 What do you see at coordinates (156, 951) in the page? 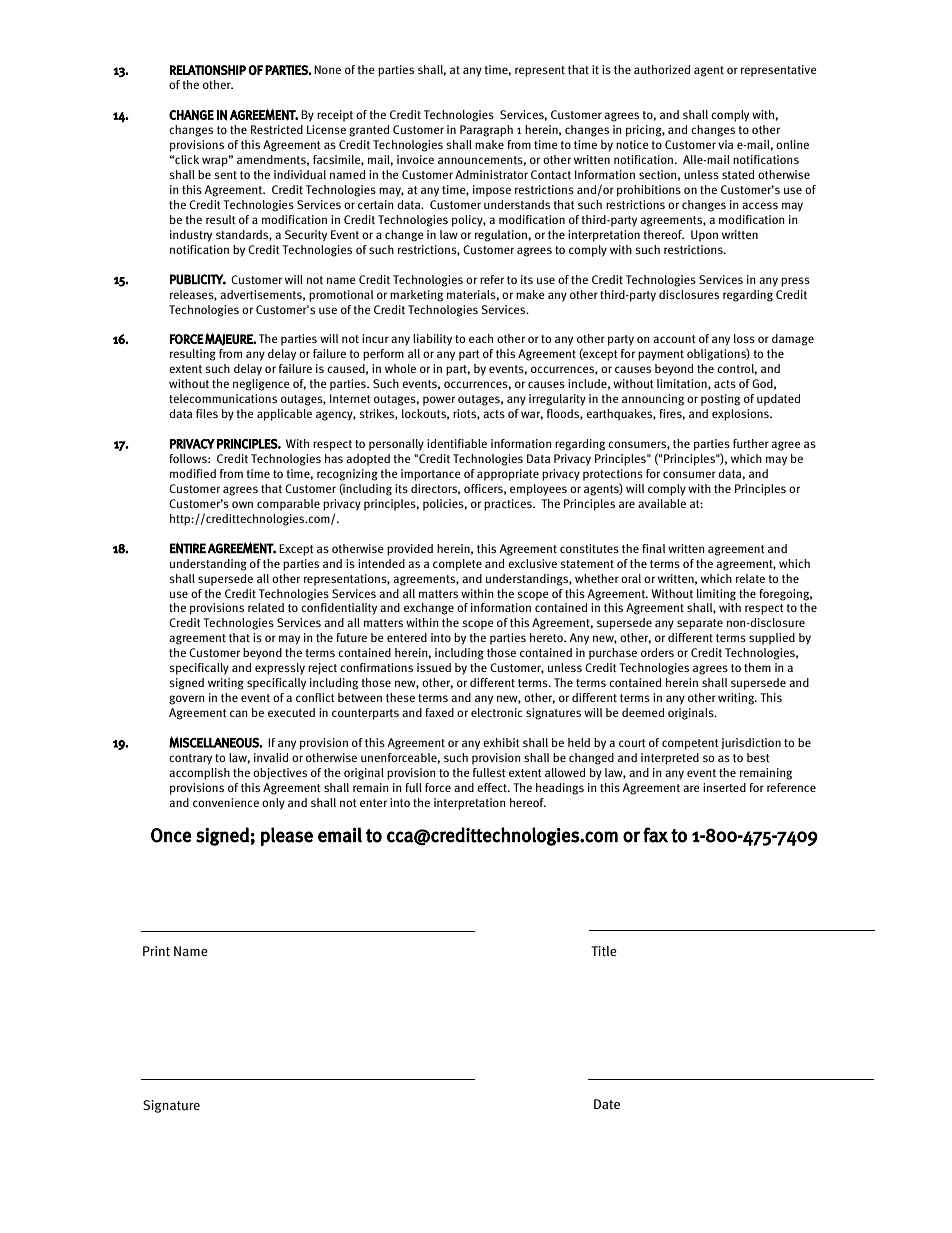
I see `Print` at bounding box center [156, 951].
